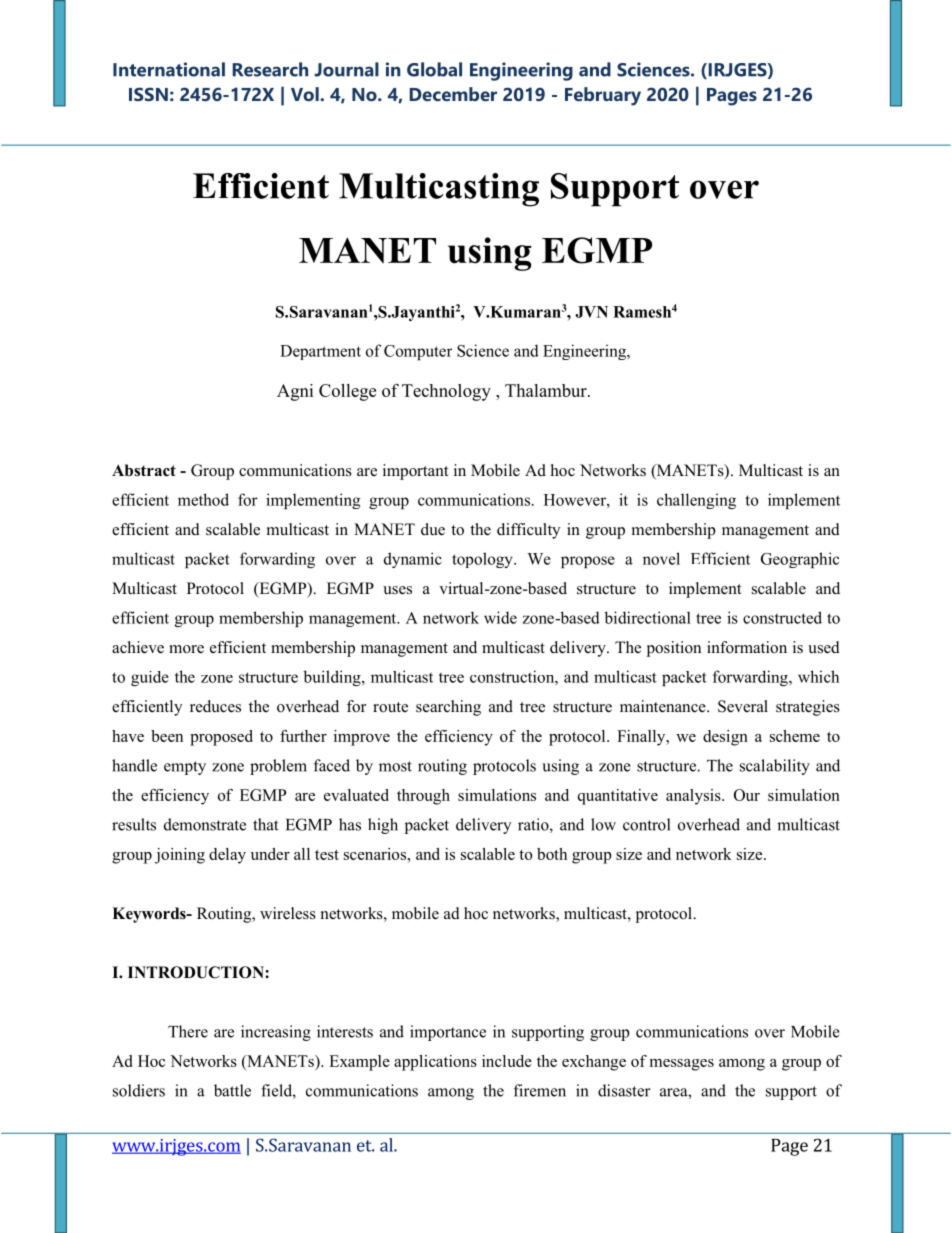  Describe the element at coordinates (203, 499) in the screenshot. I see `method` at that location.
